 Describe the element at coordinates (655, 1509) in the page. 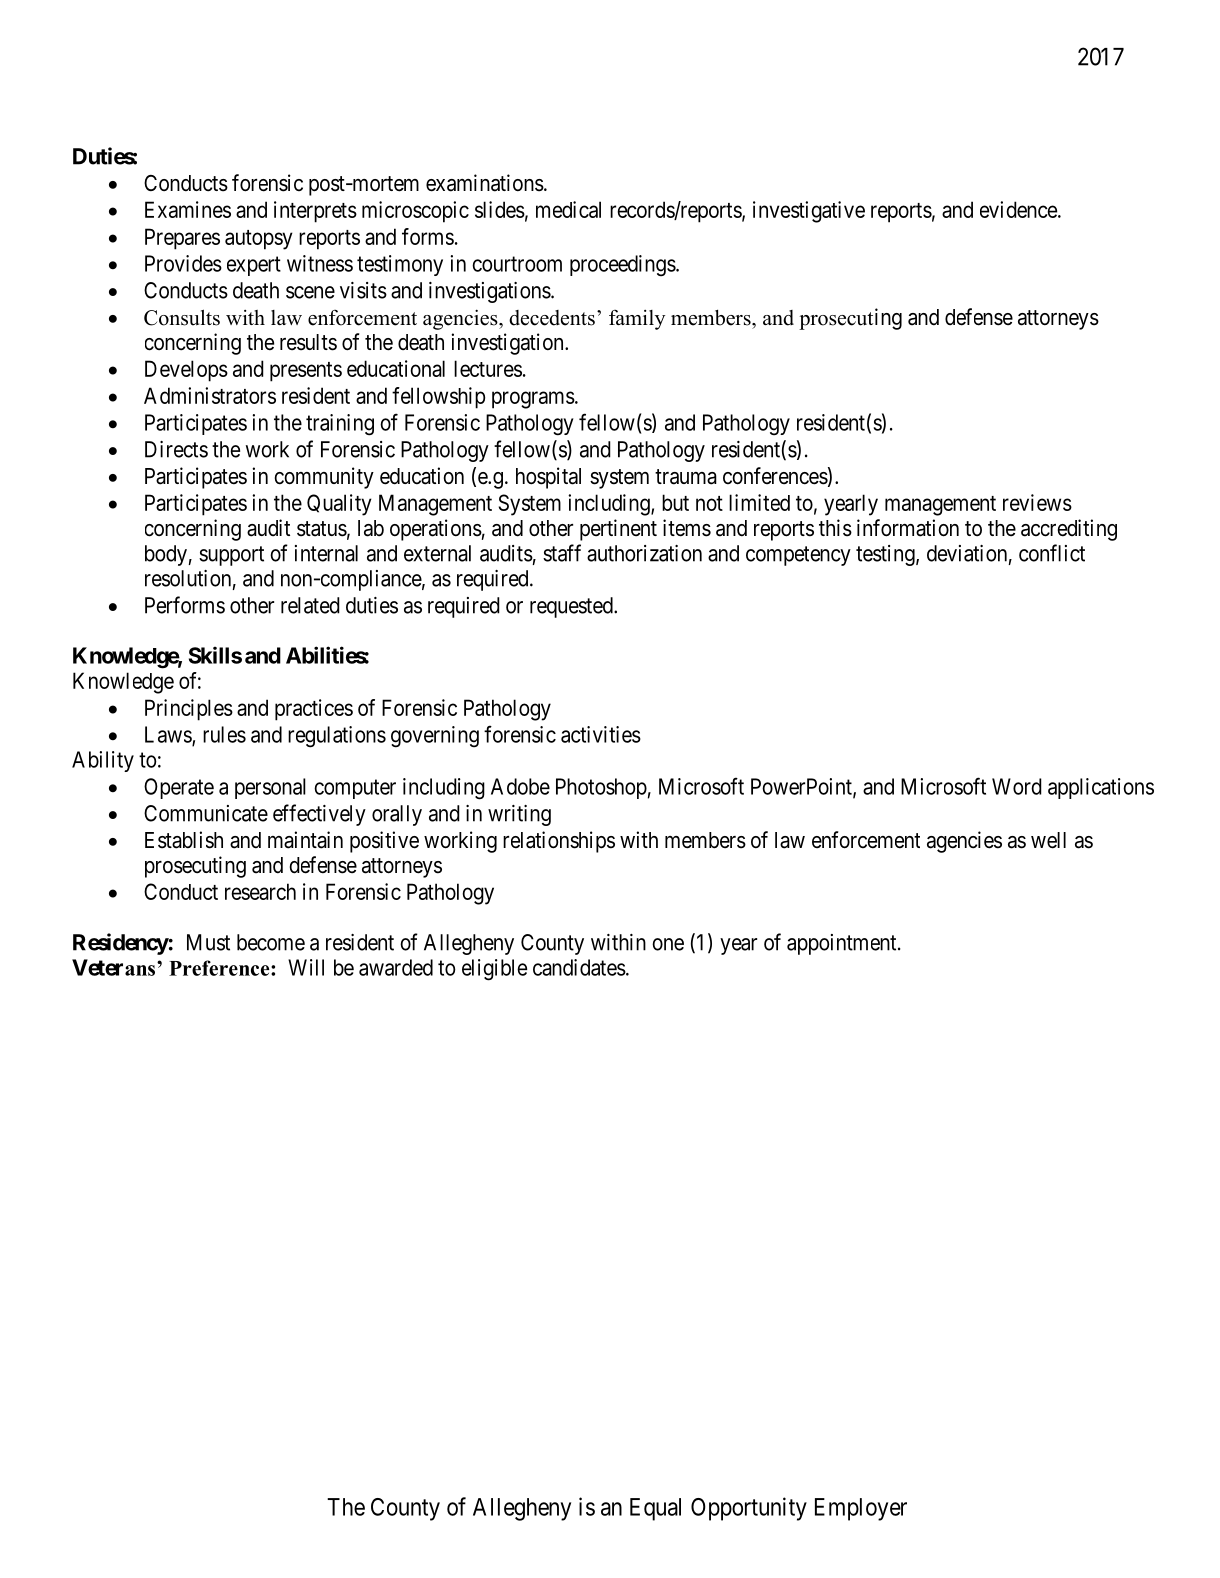

I see `Equal` at that location.
